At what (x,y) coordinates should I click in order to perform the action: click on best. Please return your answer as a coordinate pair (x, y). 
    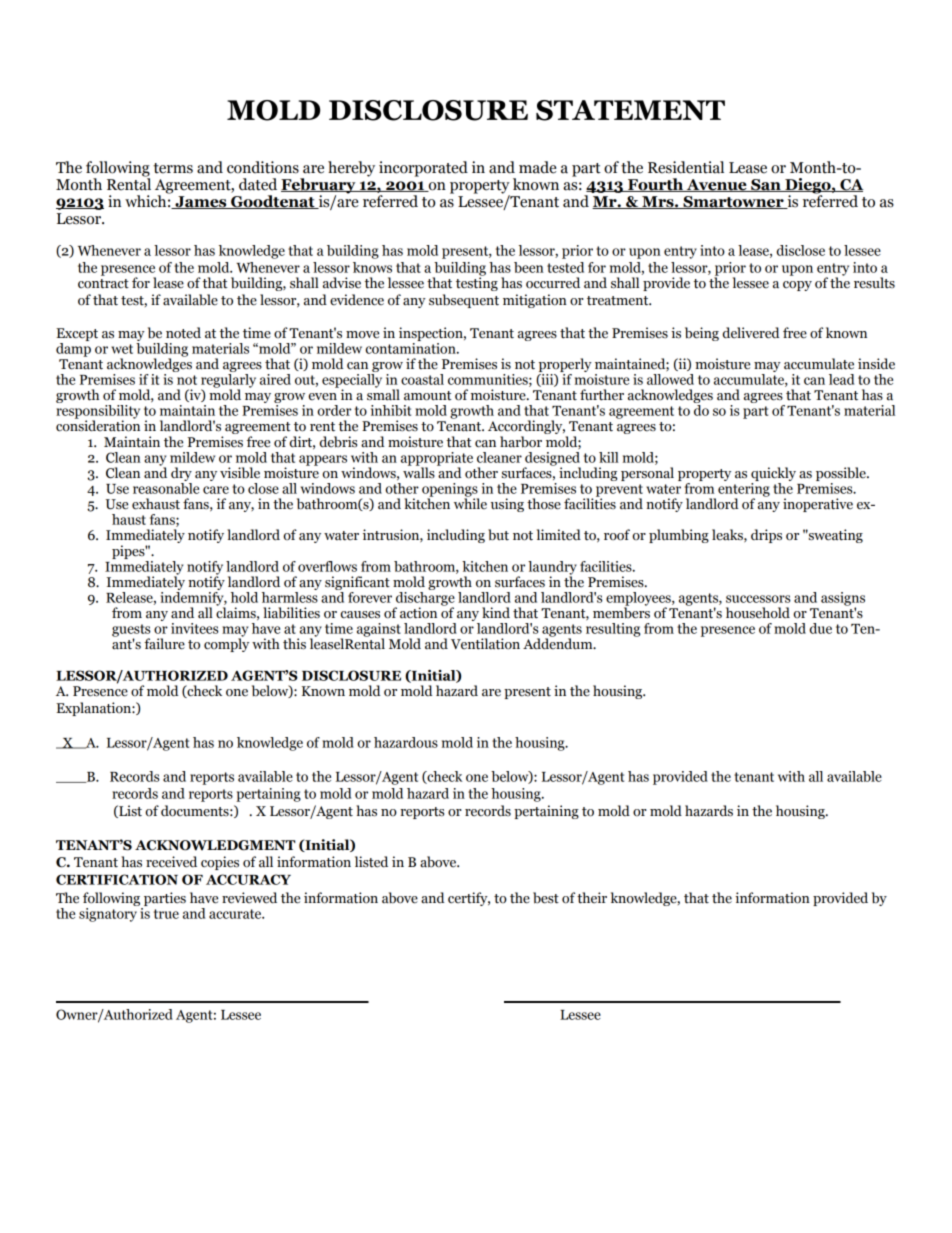
    Looking at the image, I should click on (546, 898).
